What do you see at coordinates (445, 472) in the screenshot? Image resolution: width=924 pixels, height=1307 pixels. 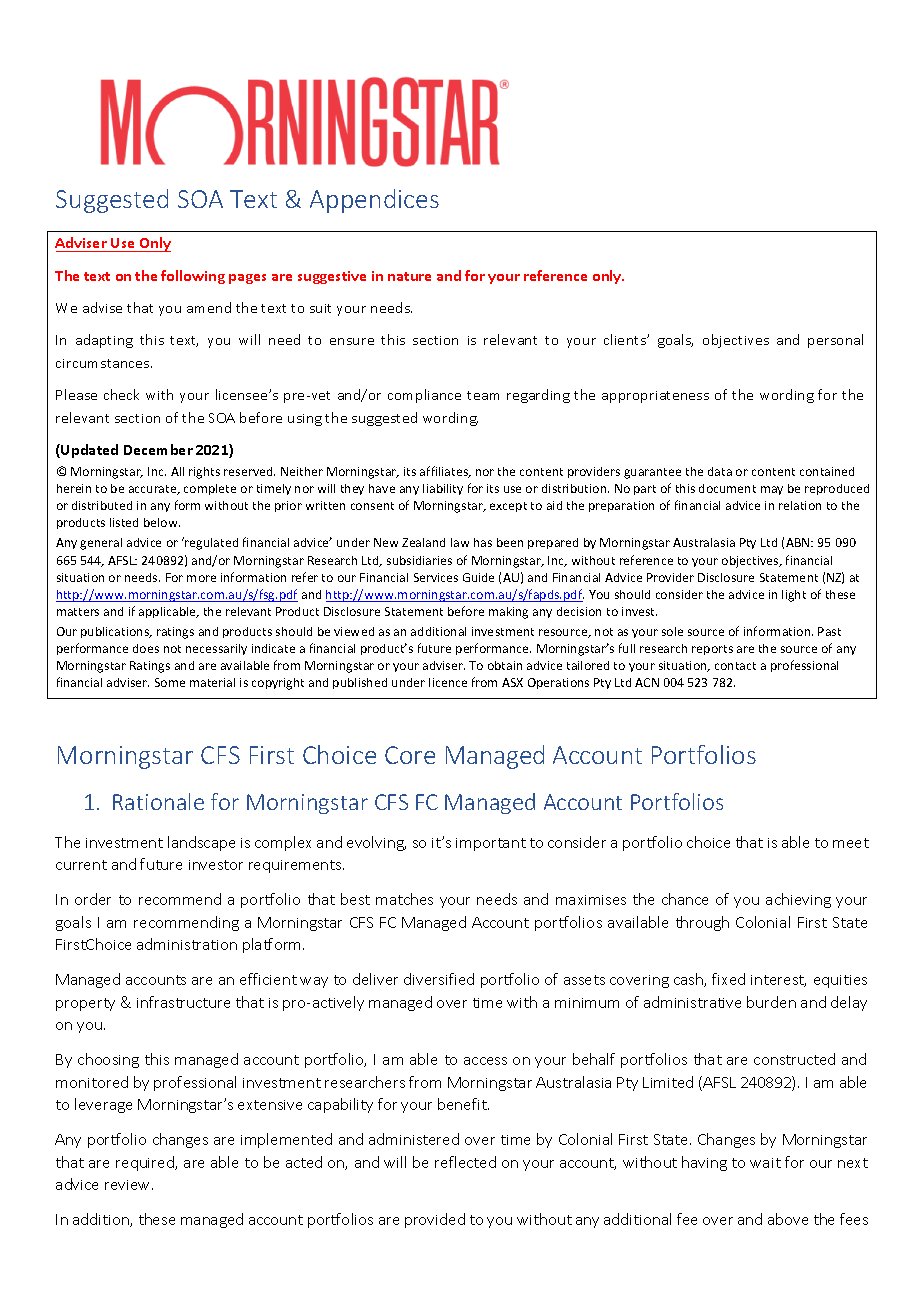 I see `affiliates` at bounding box center [445, 472].
